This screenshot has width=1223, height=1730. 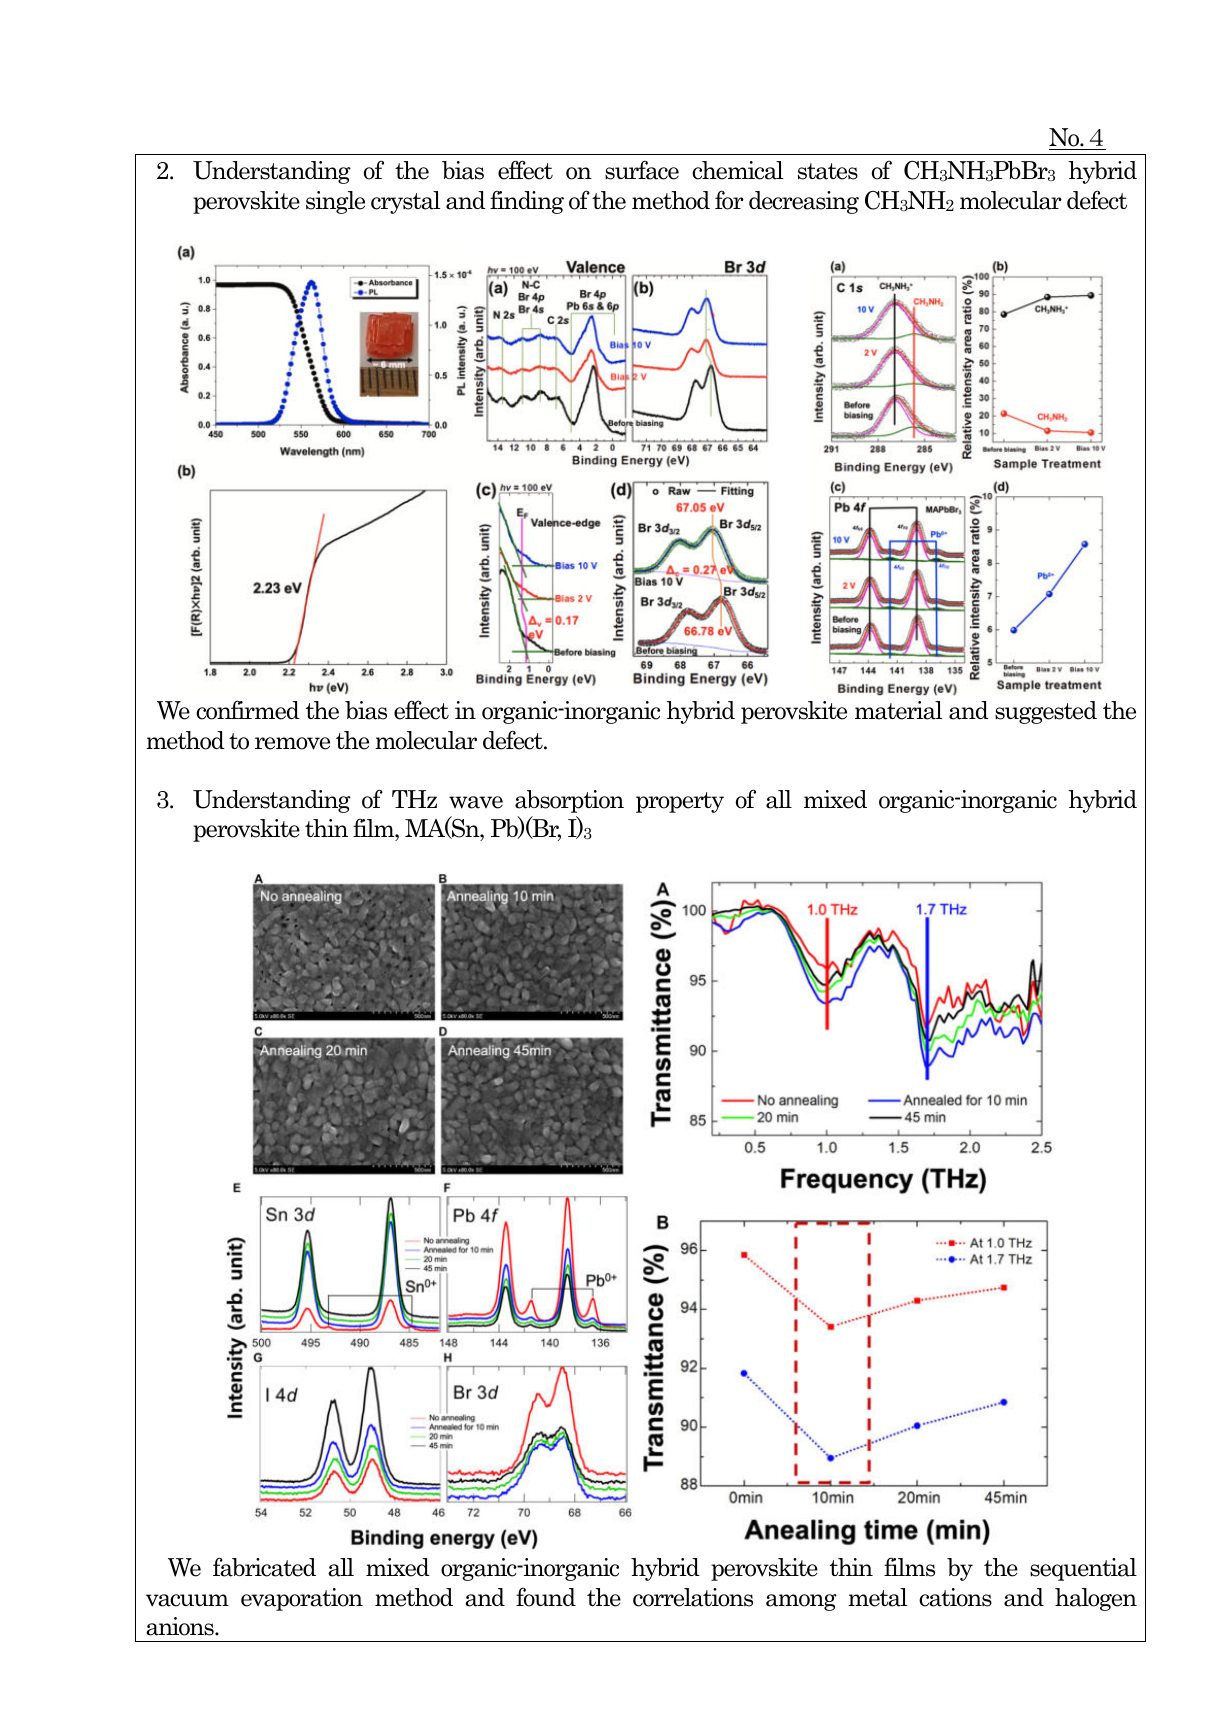 I want to click on correlations, so click(x=693, y=1597).
